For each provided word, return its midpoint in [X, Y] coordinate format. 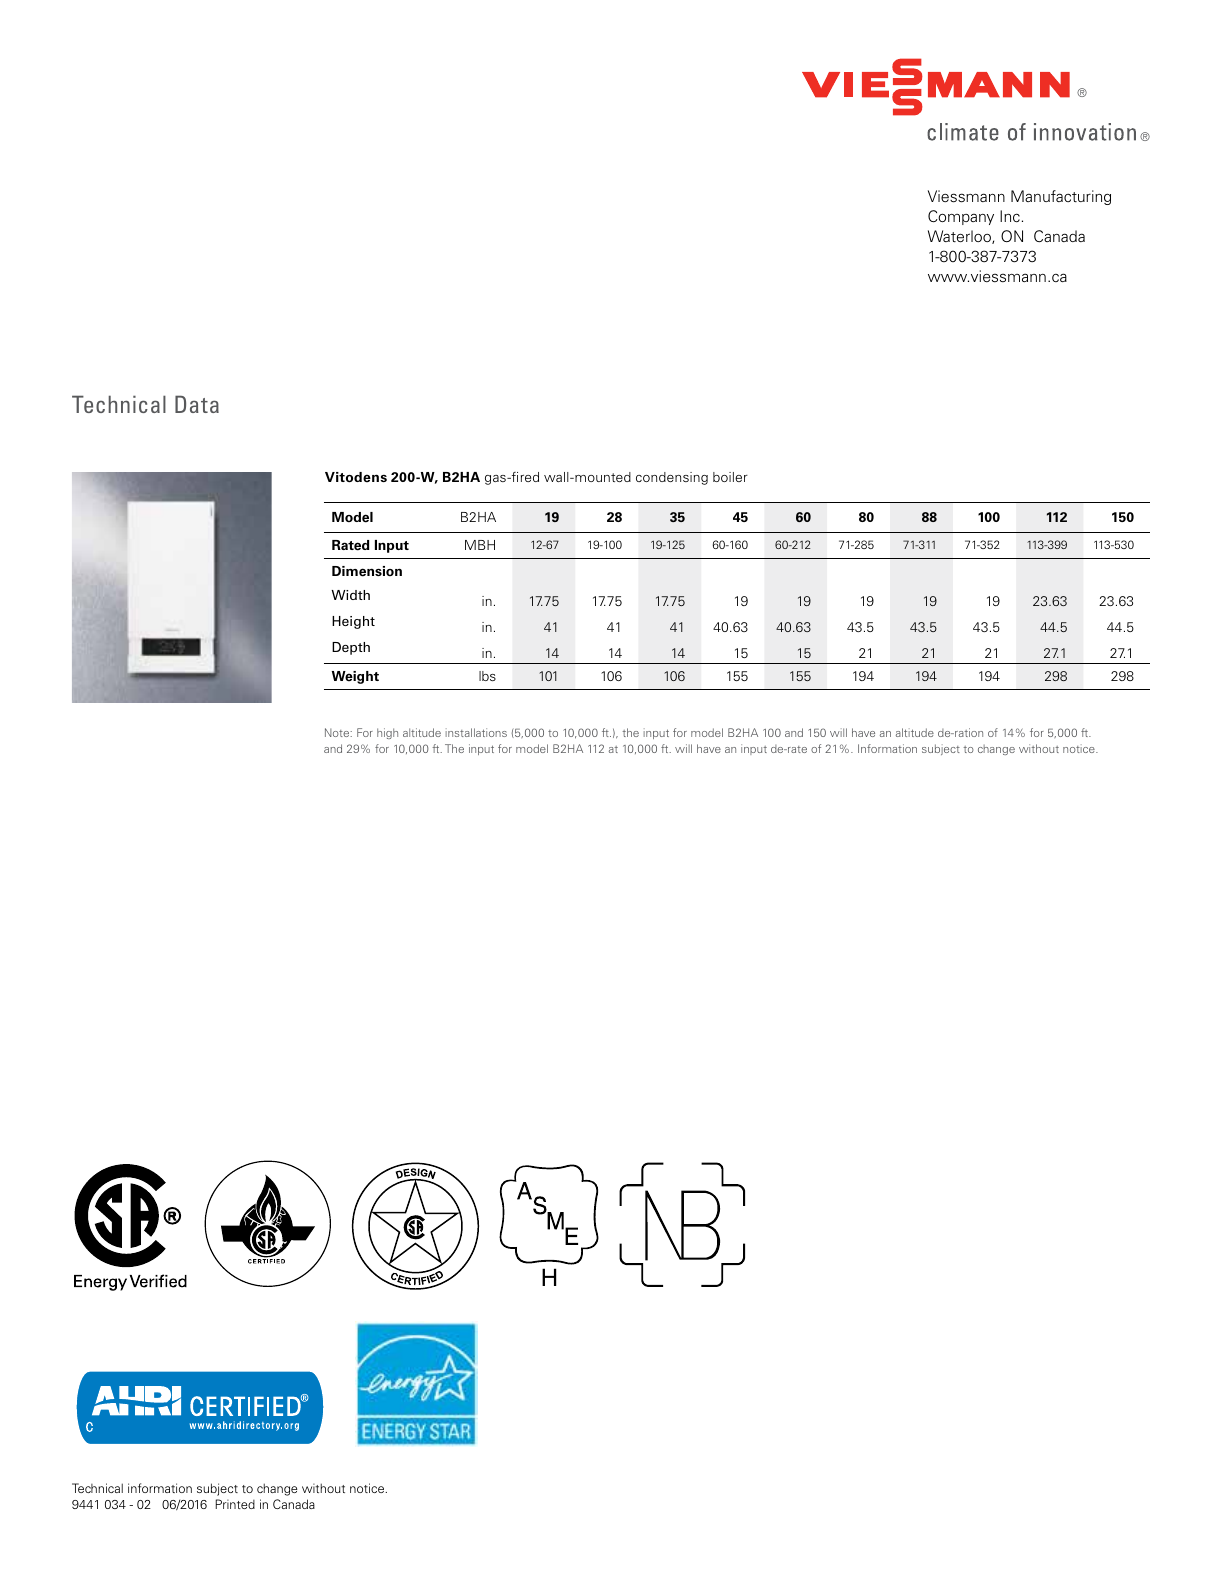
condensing [672, 478]
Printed [235, 1504]
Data [197, 404]
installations [476, 732]
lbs [487, 676]
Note [338, 732]
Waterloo [960, 237]
